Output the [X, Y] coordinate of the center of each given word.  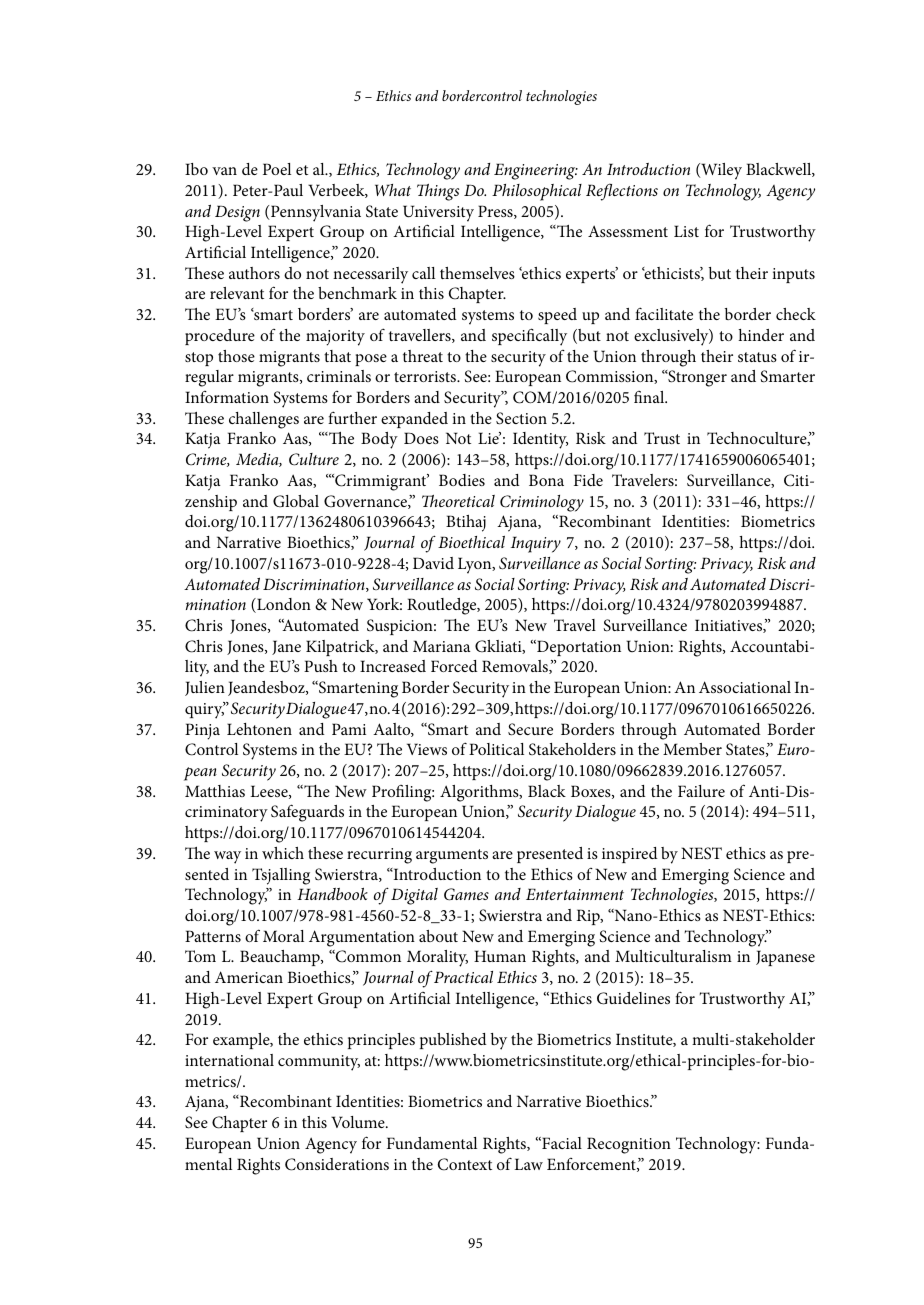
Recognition [629, 1145]
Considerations [337, 1164]
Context [465, 1164]
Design [237, 213]
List [686, 231]
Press [496, 212]
